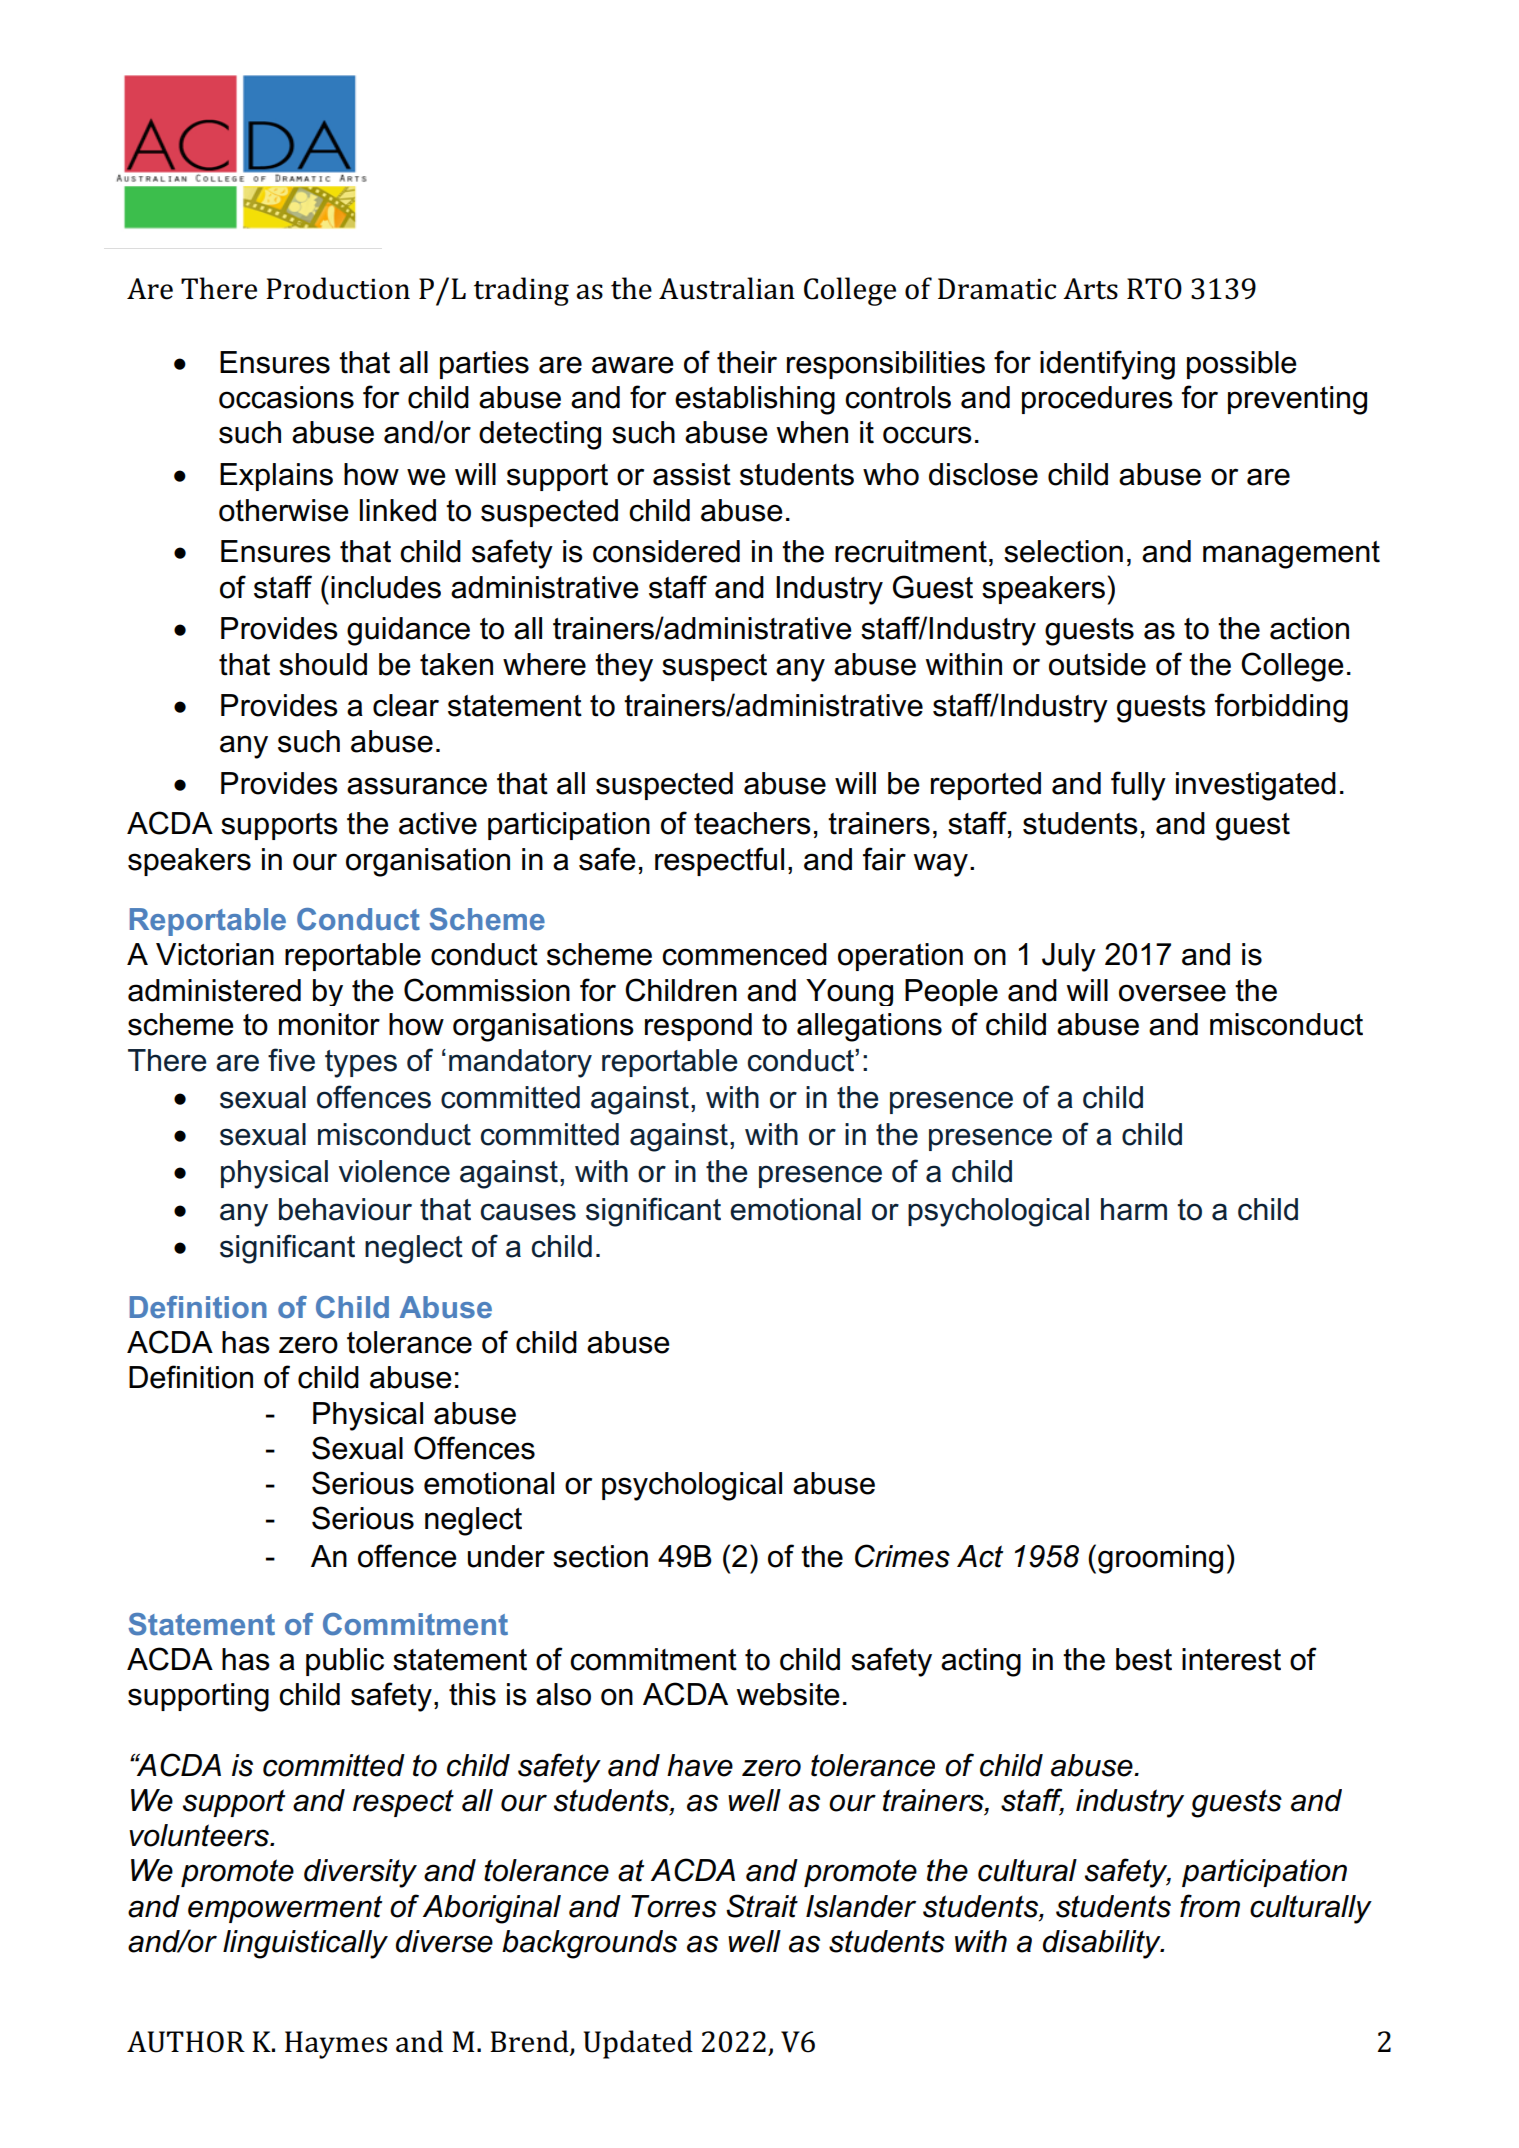  Describe the element at coordinates (752, 823) in the screenshot. I see `teachers` at that location.
